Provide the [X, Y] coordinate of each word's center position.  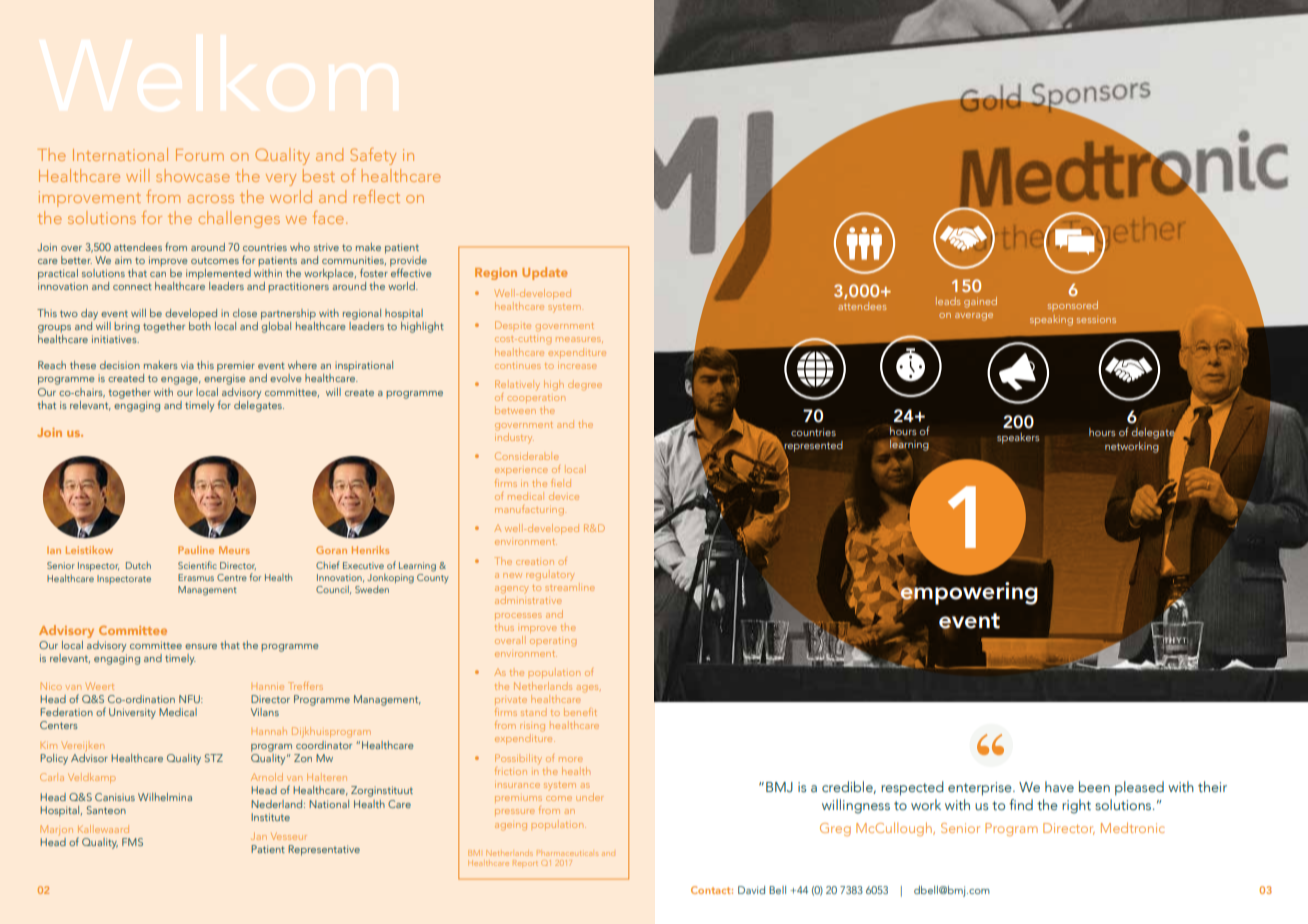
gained [980, 302]
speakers [1018, 438]
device [564, 496]
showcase [193, 175]
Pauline [196, 550]
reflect [376, 196]
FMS [132, 842]
